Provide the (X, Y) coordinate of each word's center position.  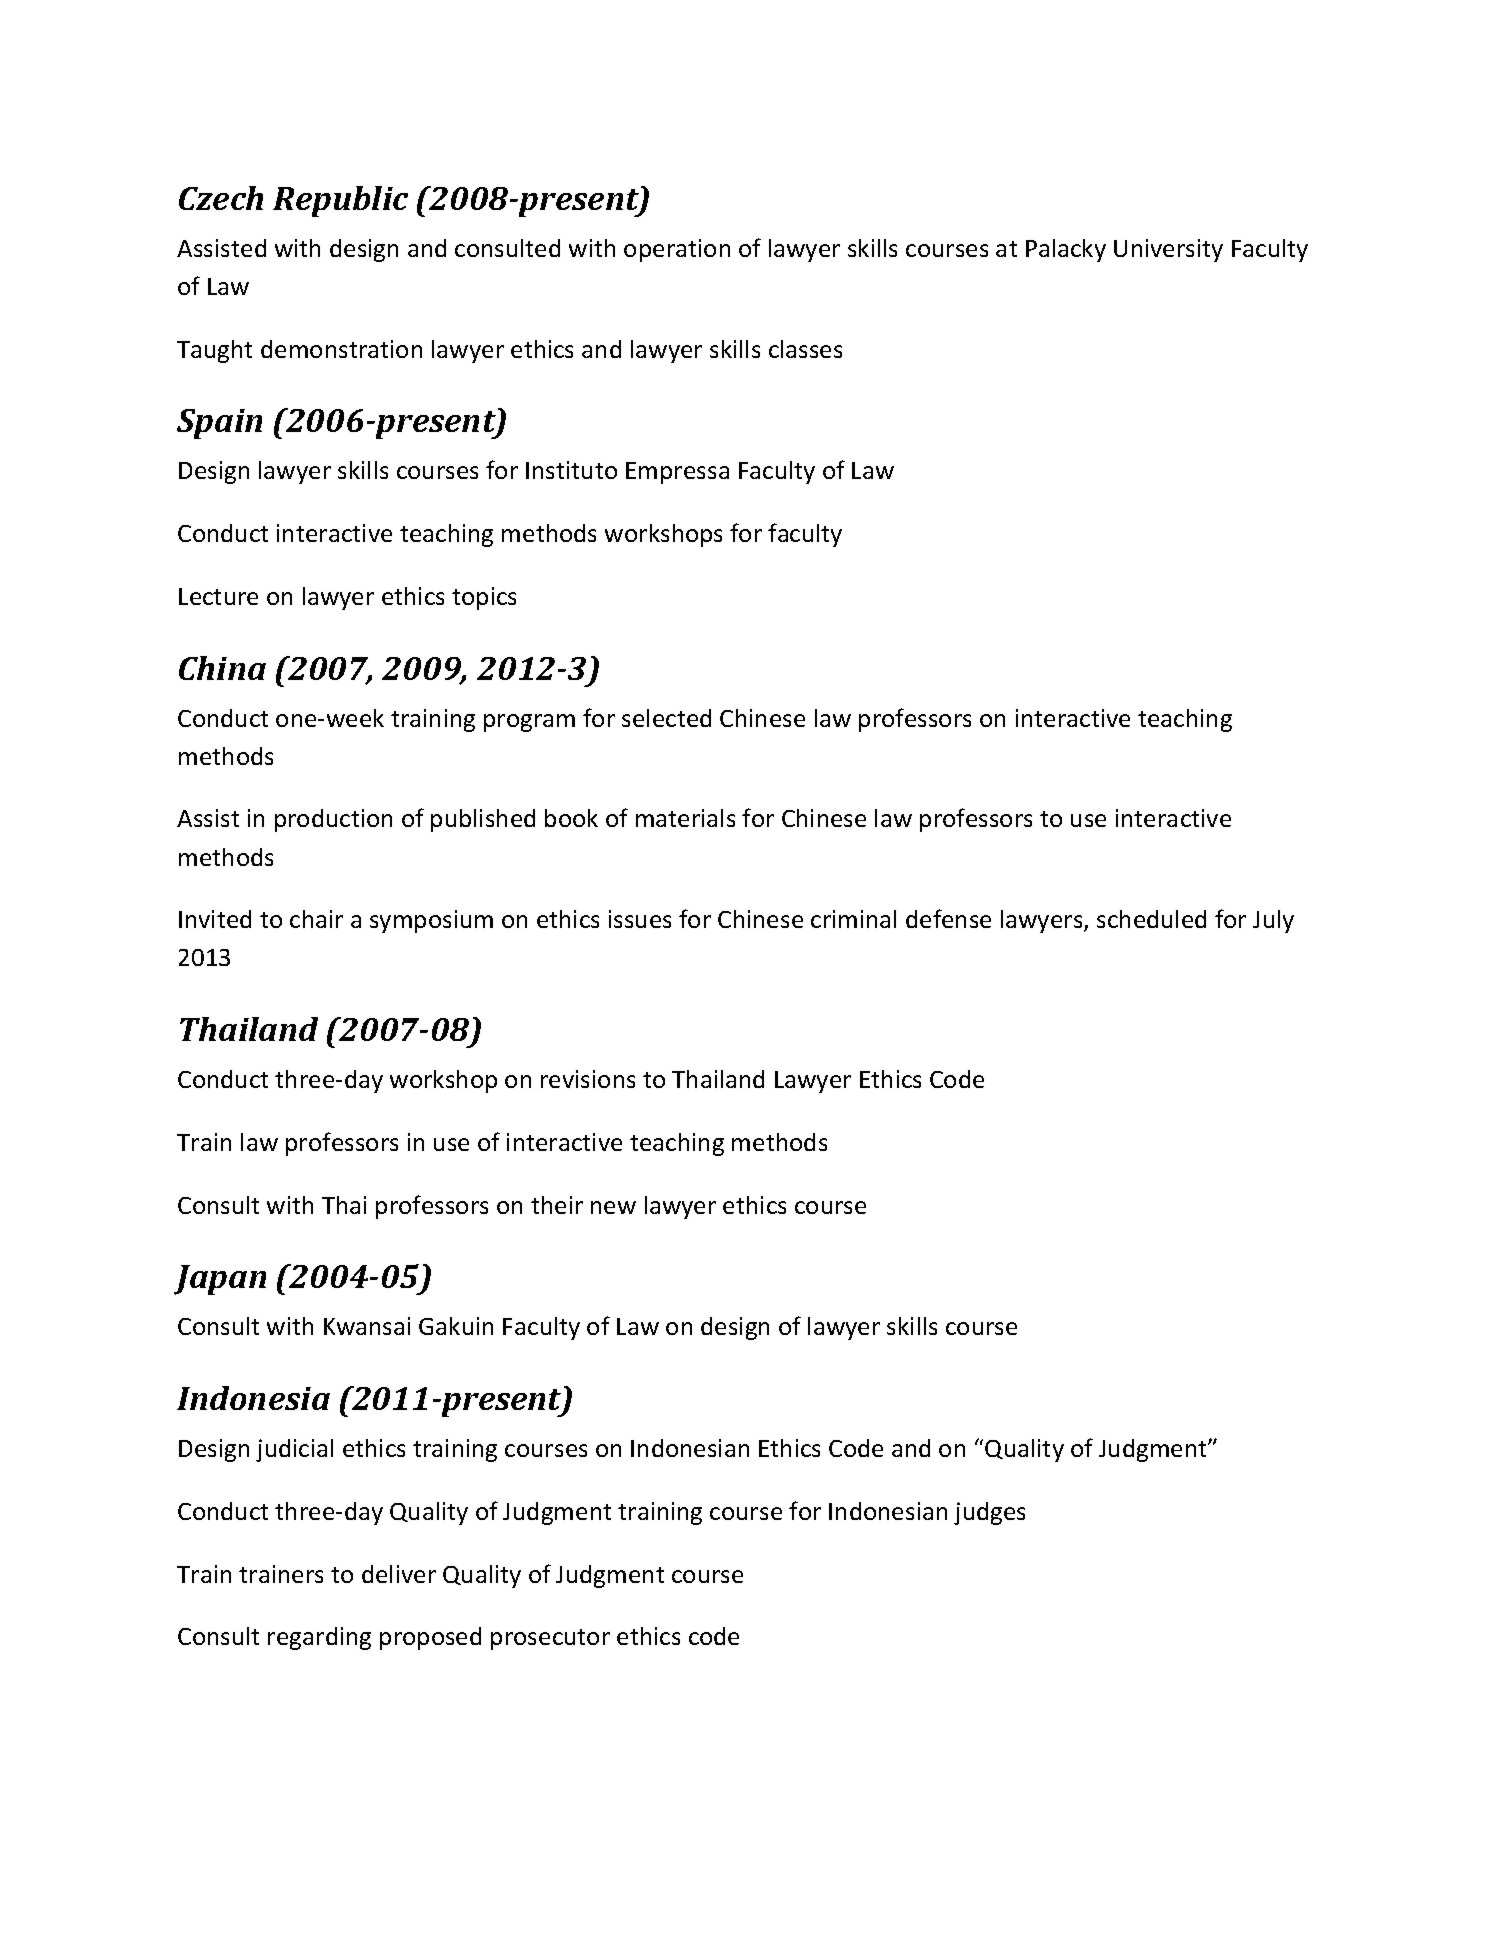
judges (989, 1513)
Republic (340, 201)
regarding (319, 1638)
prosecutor (550, 1639)
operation (677, 250)
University (1168, 250)
